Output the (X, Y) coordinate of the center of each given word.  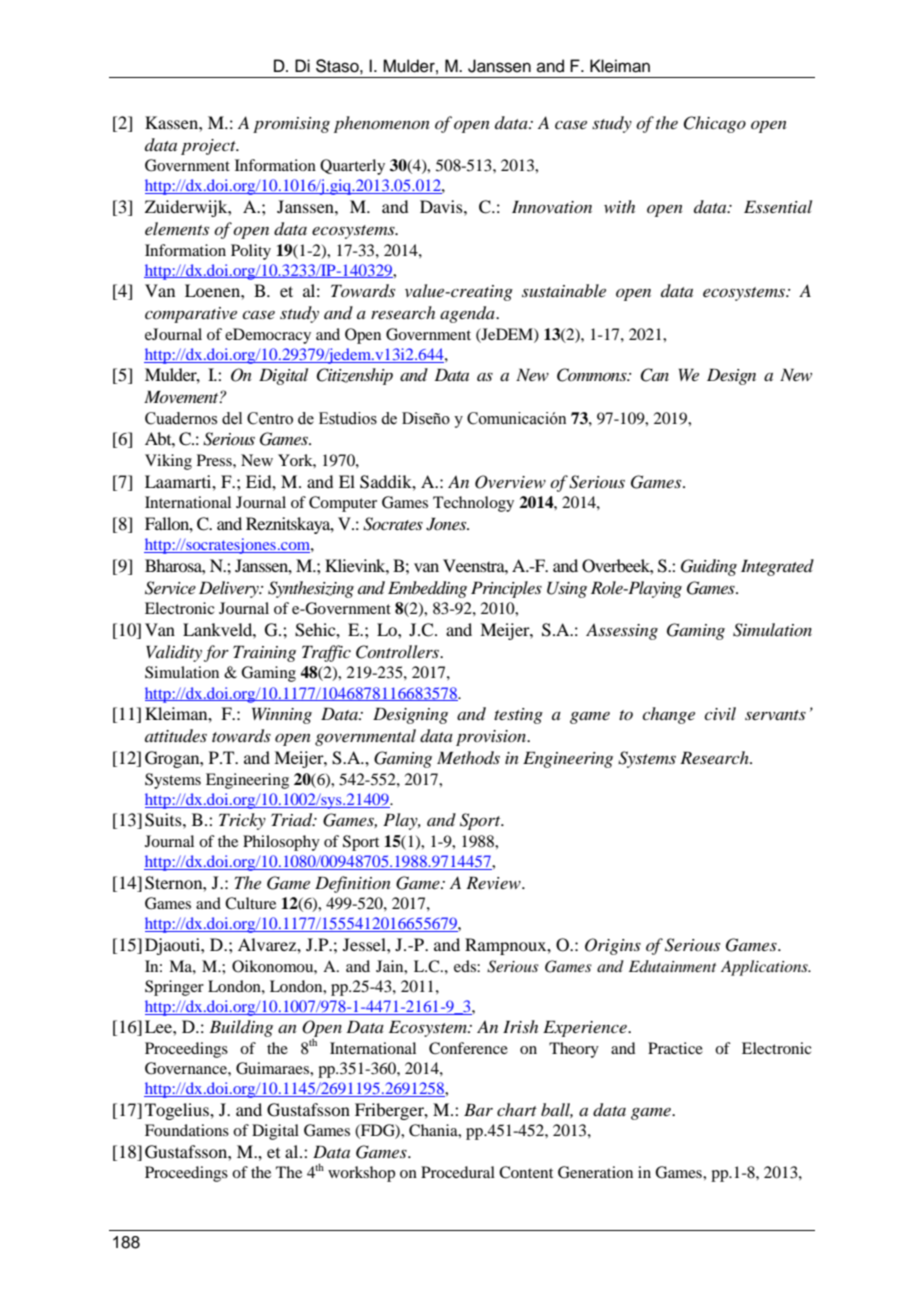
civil (720, 713)
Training (264, 653)
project (209, 147)
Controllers (399, 652)
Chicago (714, 124)
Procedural (458, 1172)
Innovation (552, 206)
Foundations (187, 1130)
